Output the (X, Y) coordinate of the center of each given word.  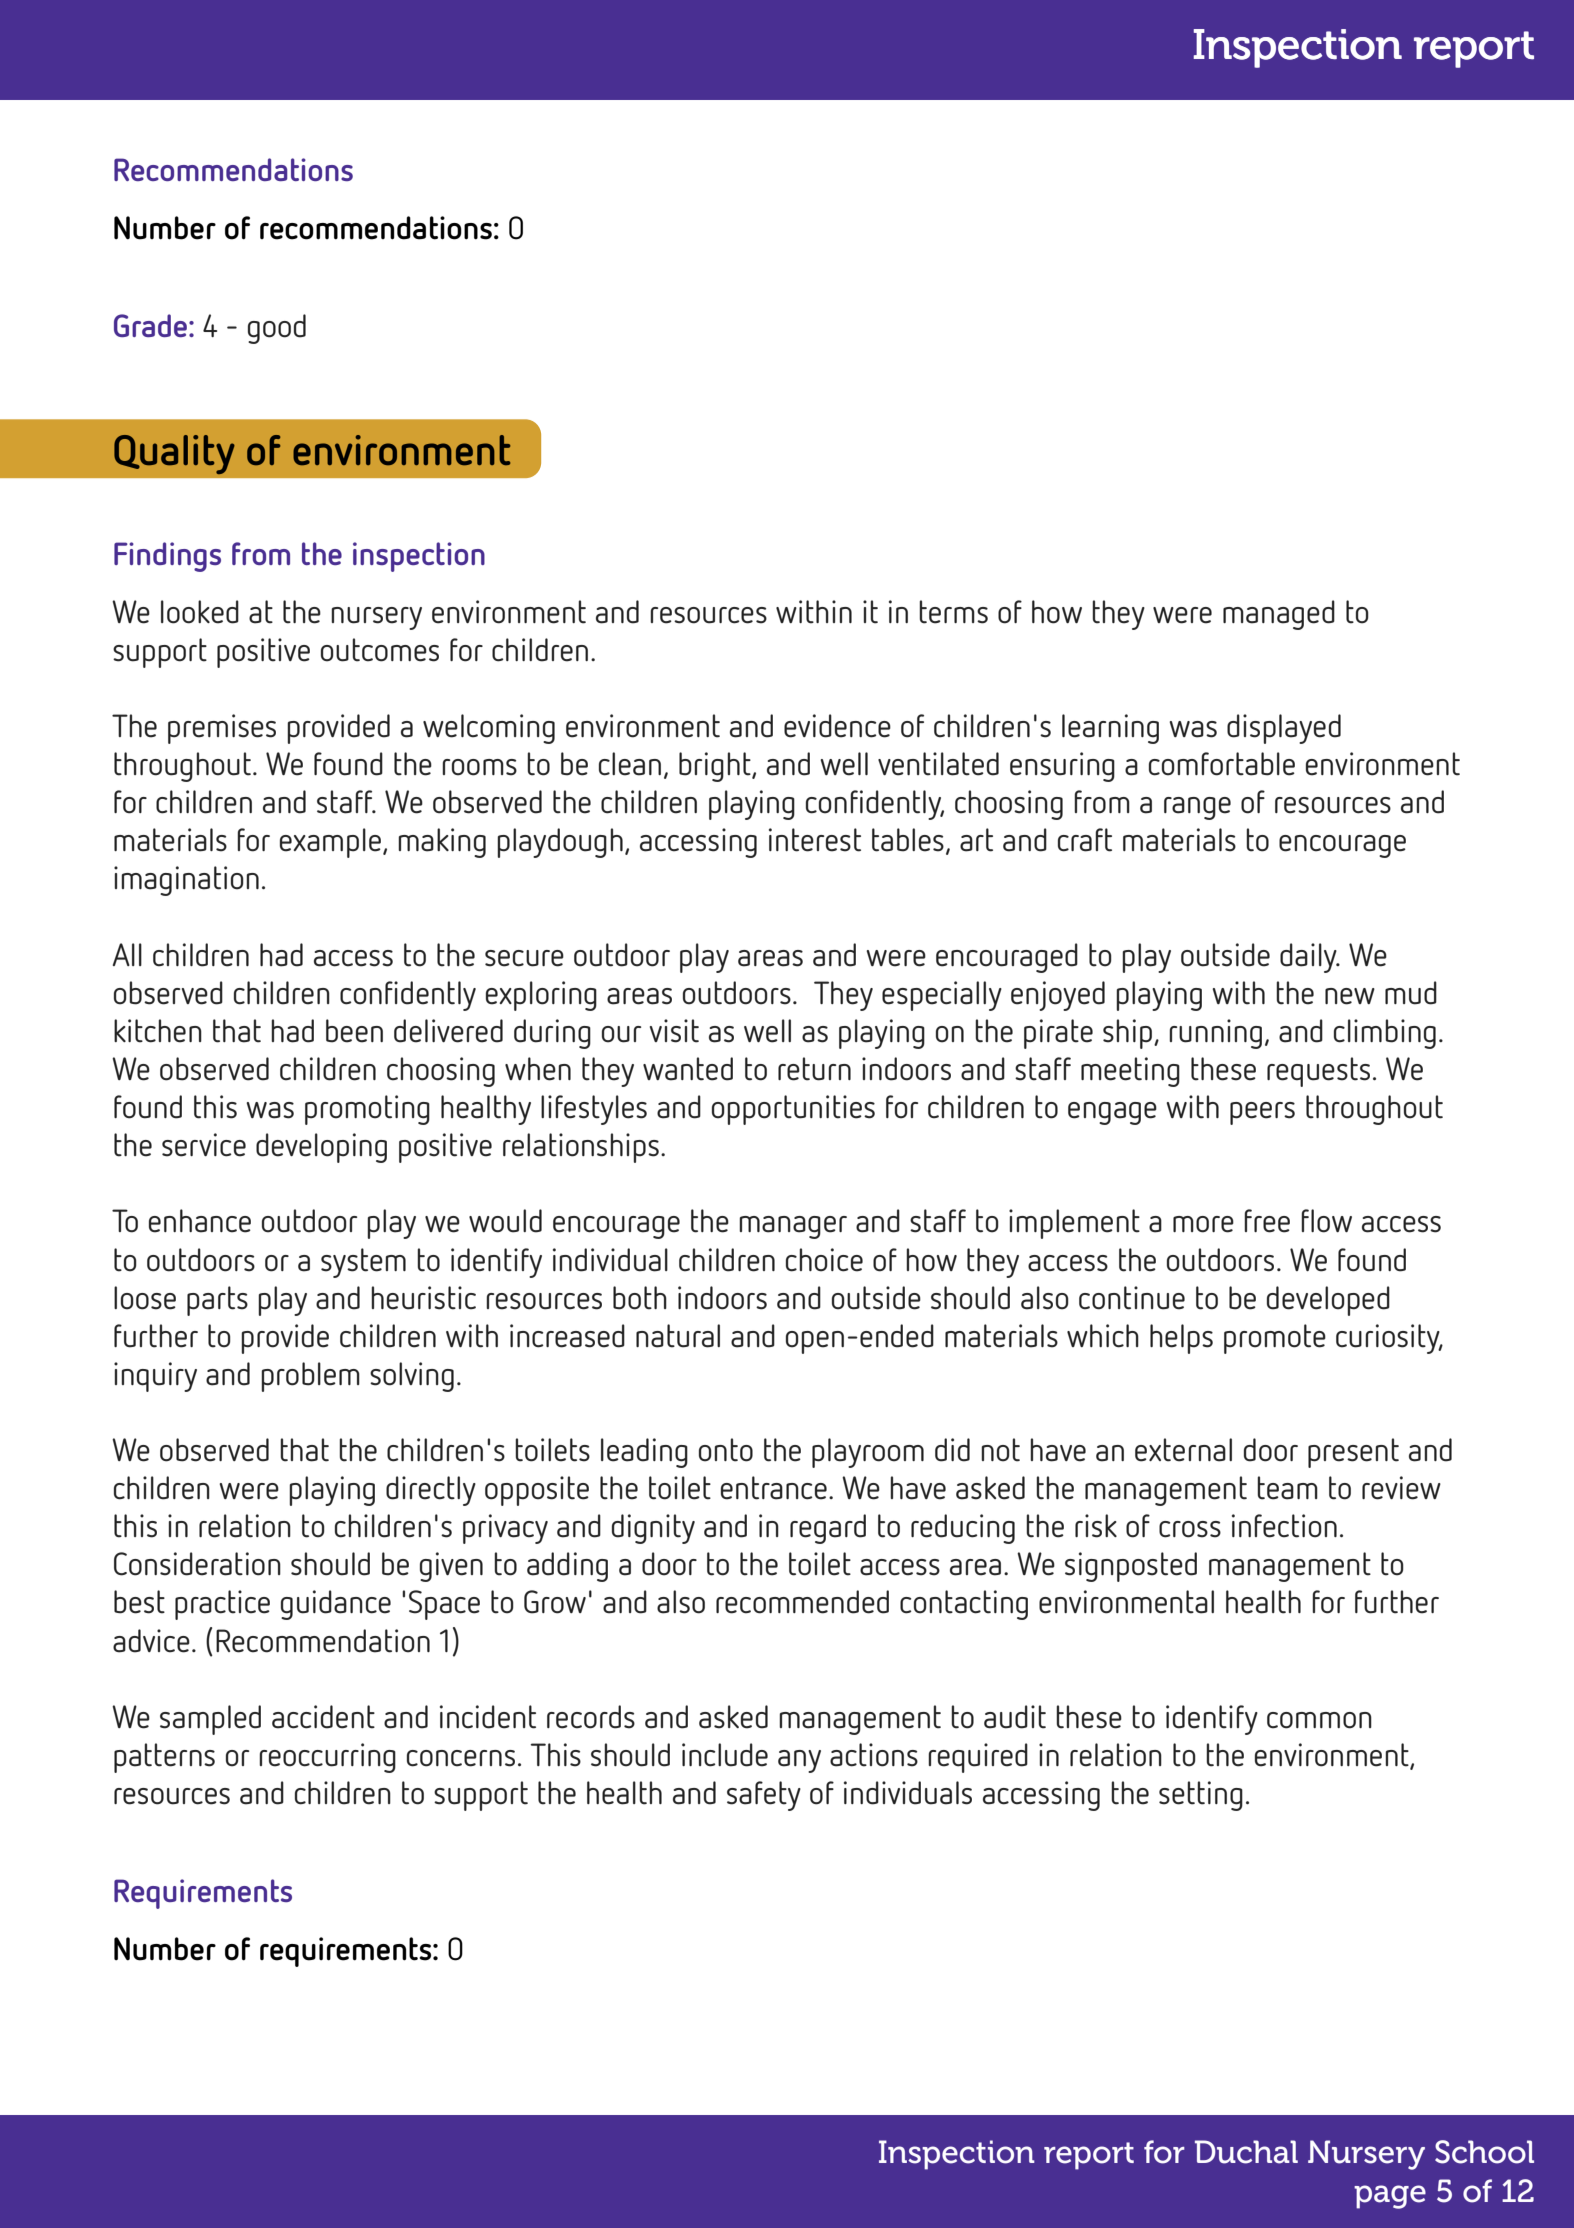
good (277, 329)
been (354, 1031)
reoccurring (327, 1758)
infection (1284, 1526)
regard (828, 1529)
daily (1309, 958)
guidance (336, 1605)
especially (942, 996)
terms (953, 612)
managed (1279, 615)
